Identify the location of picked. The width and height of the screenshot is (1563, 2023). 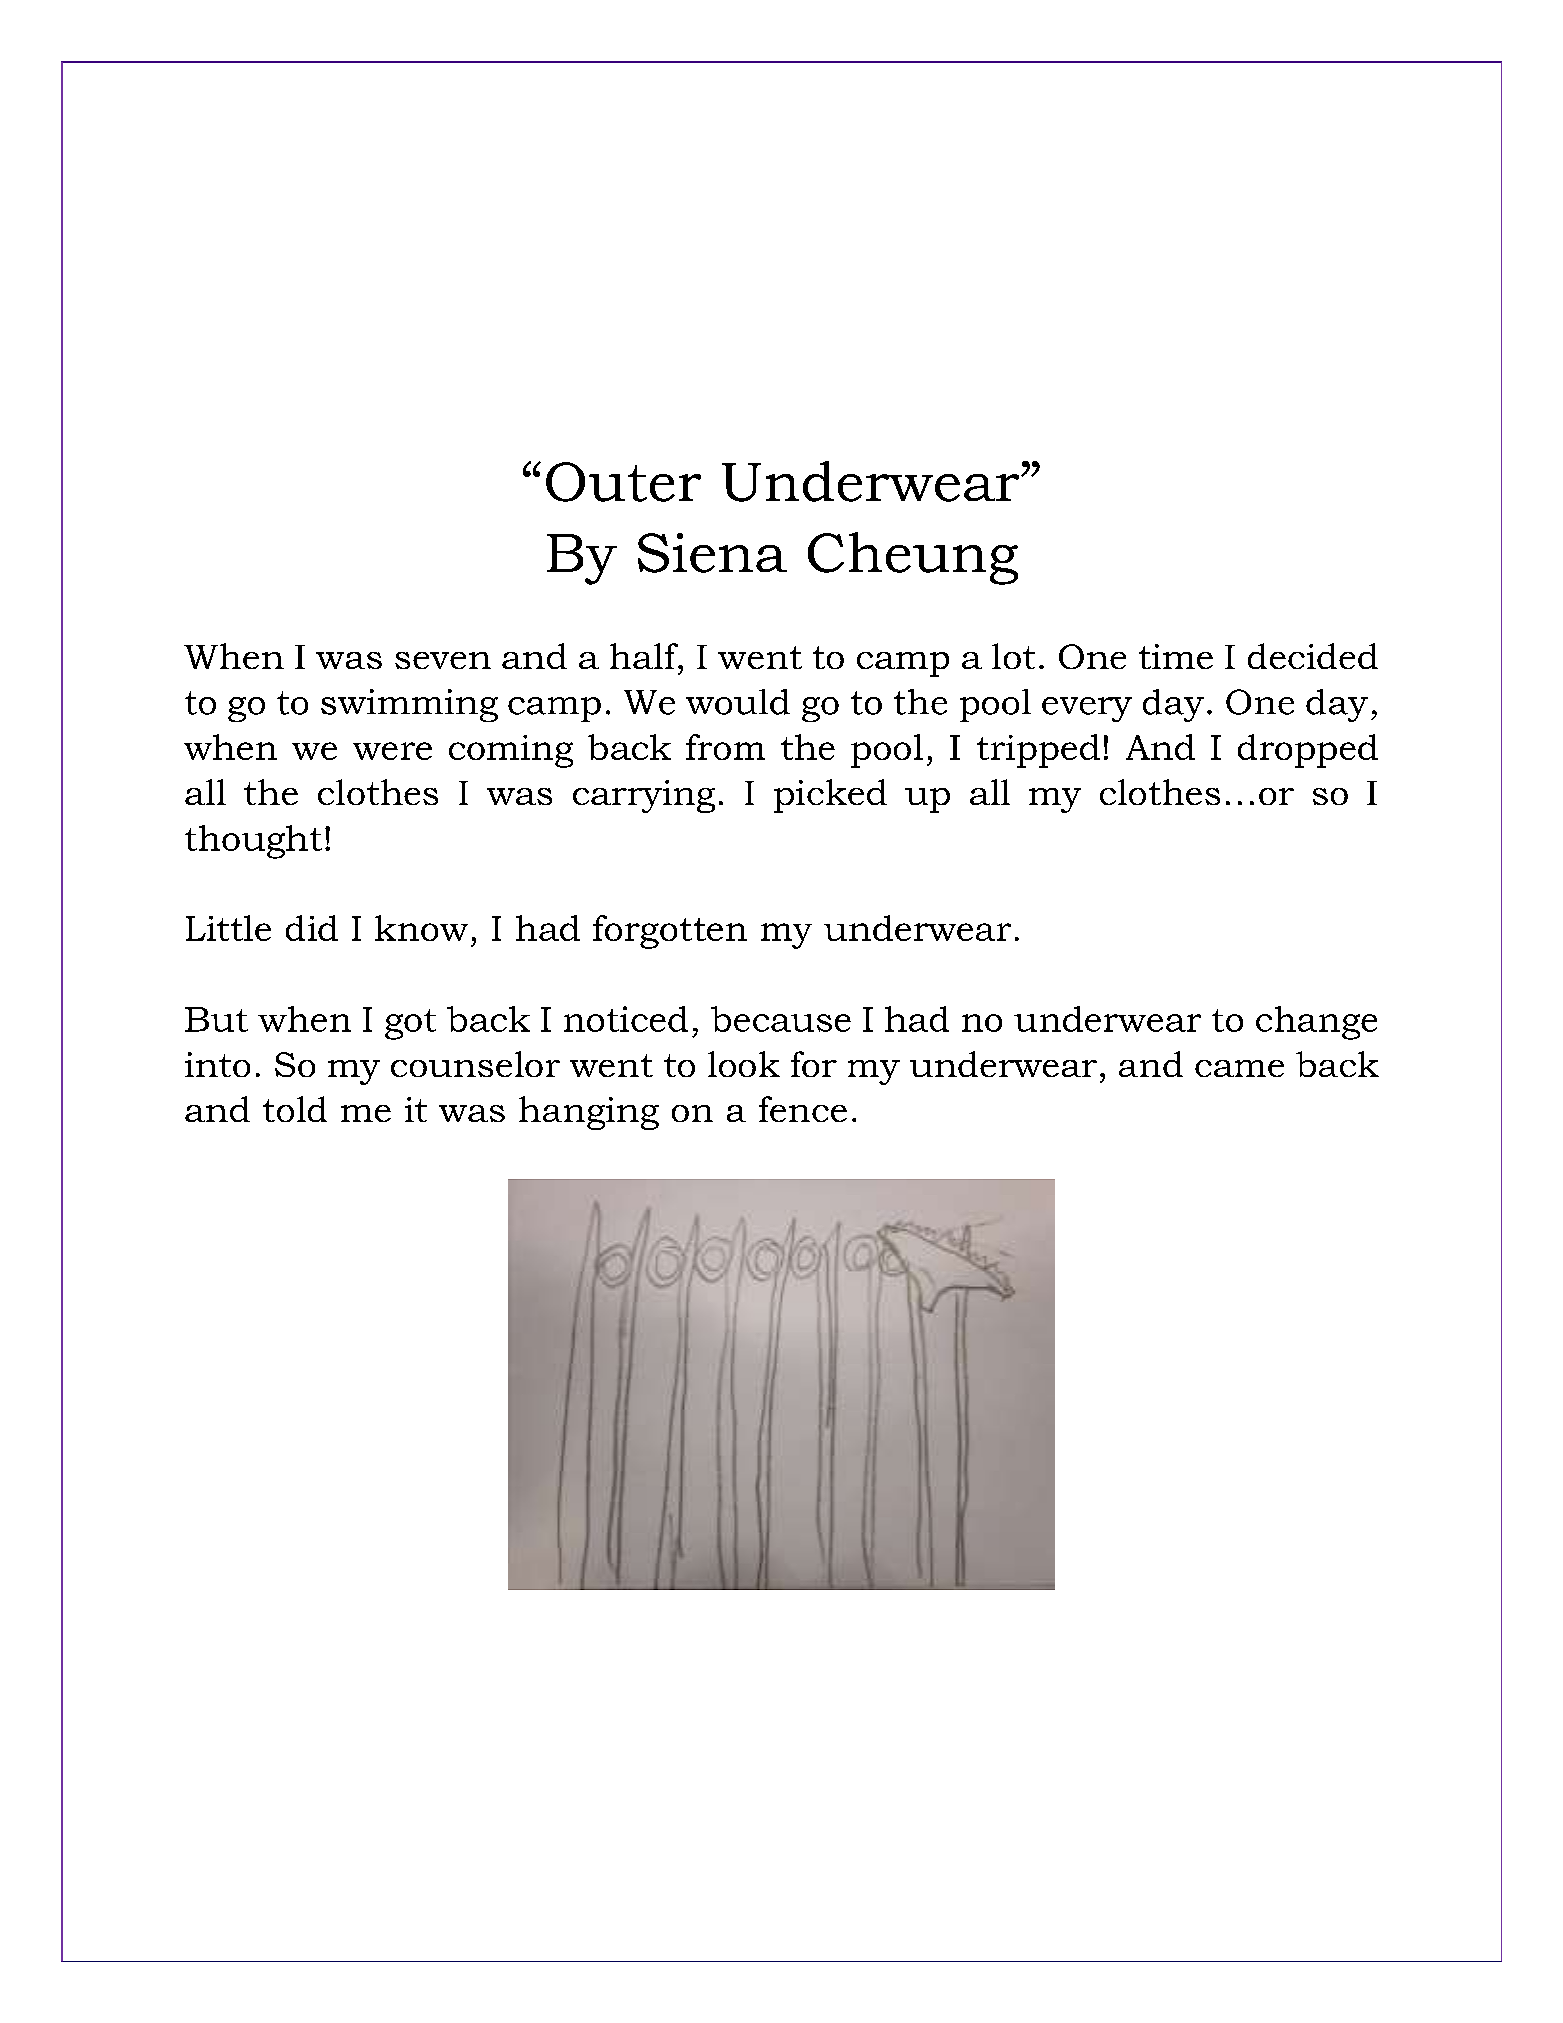
(830, 796).
